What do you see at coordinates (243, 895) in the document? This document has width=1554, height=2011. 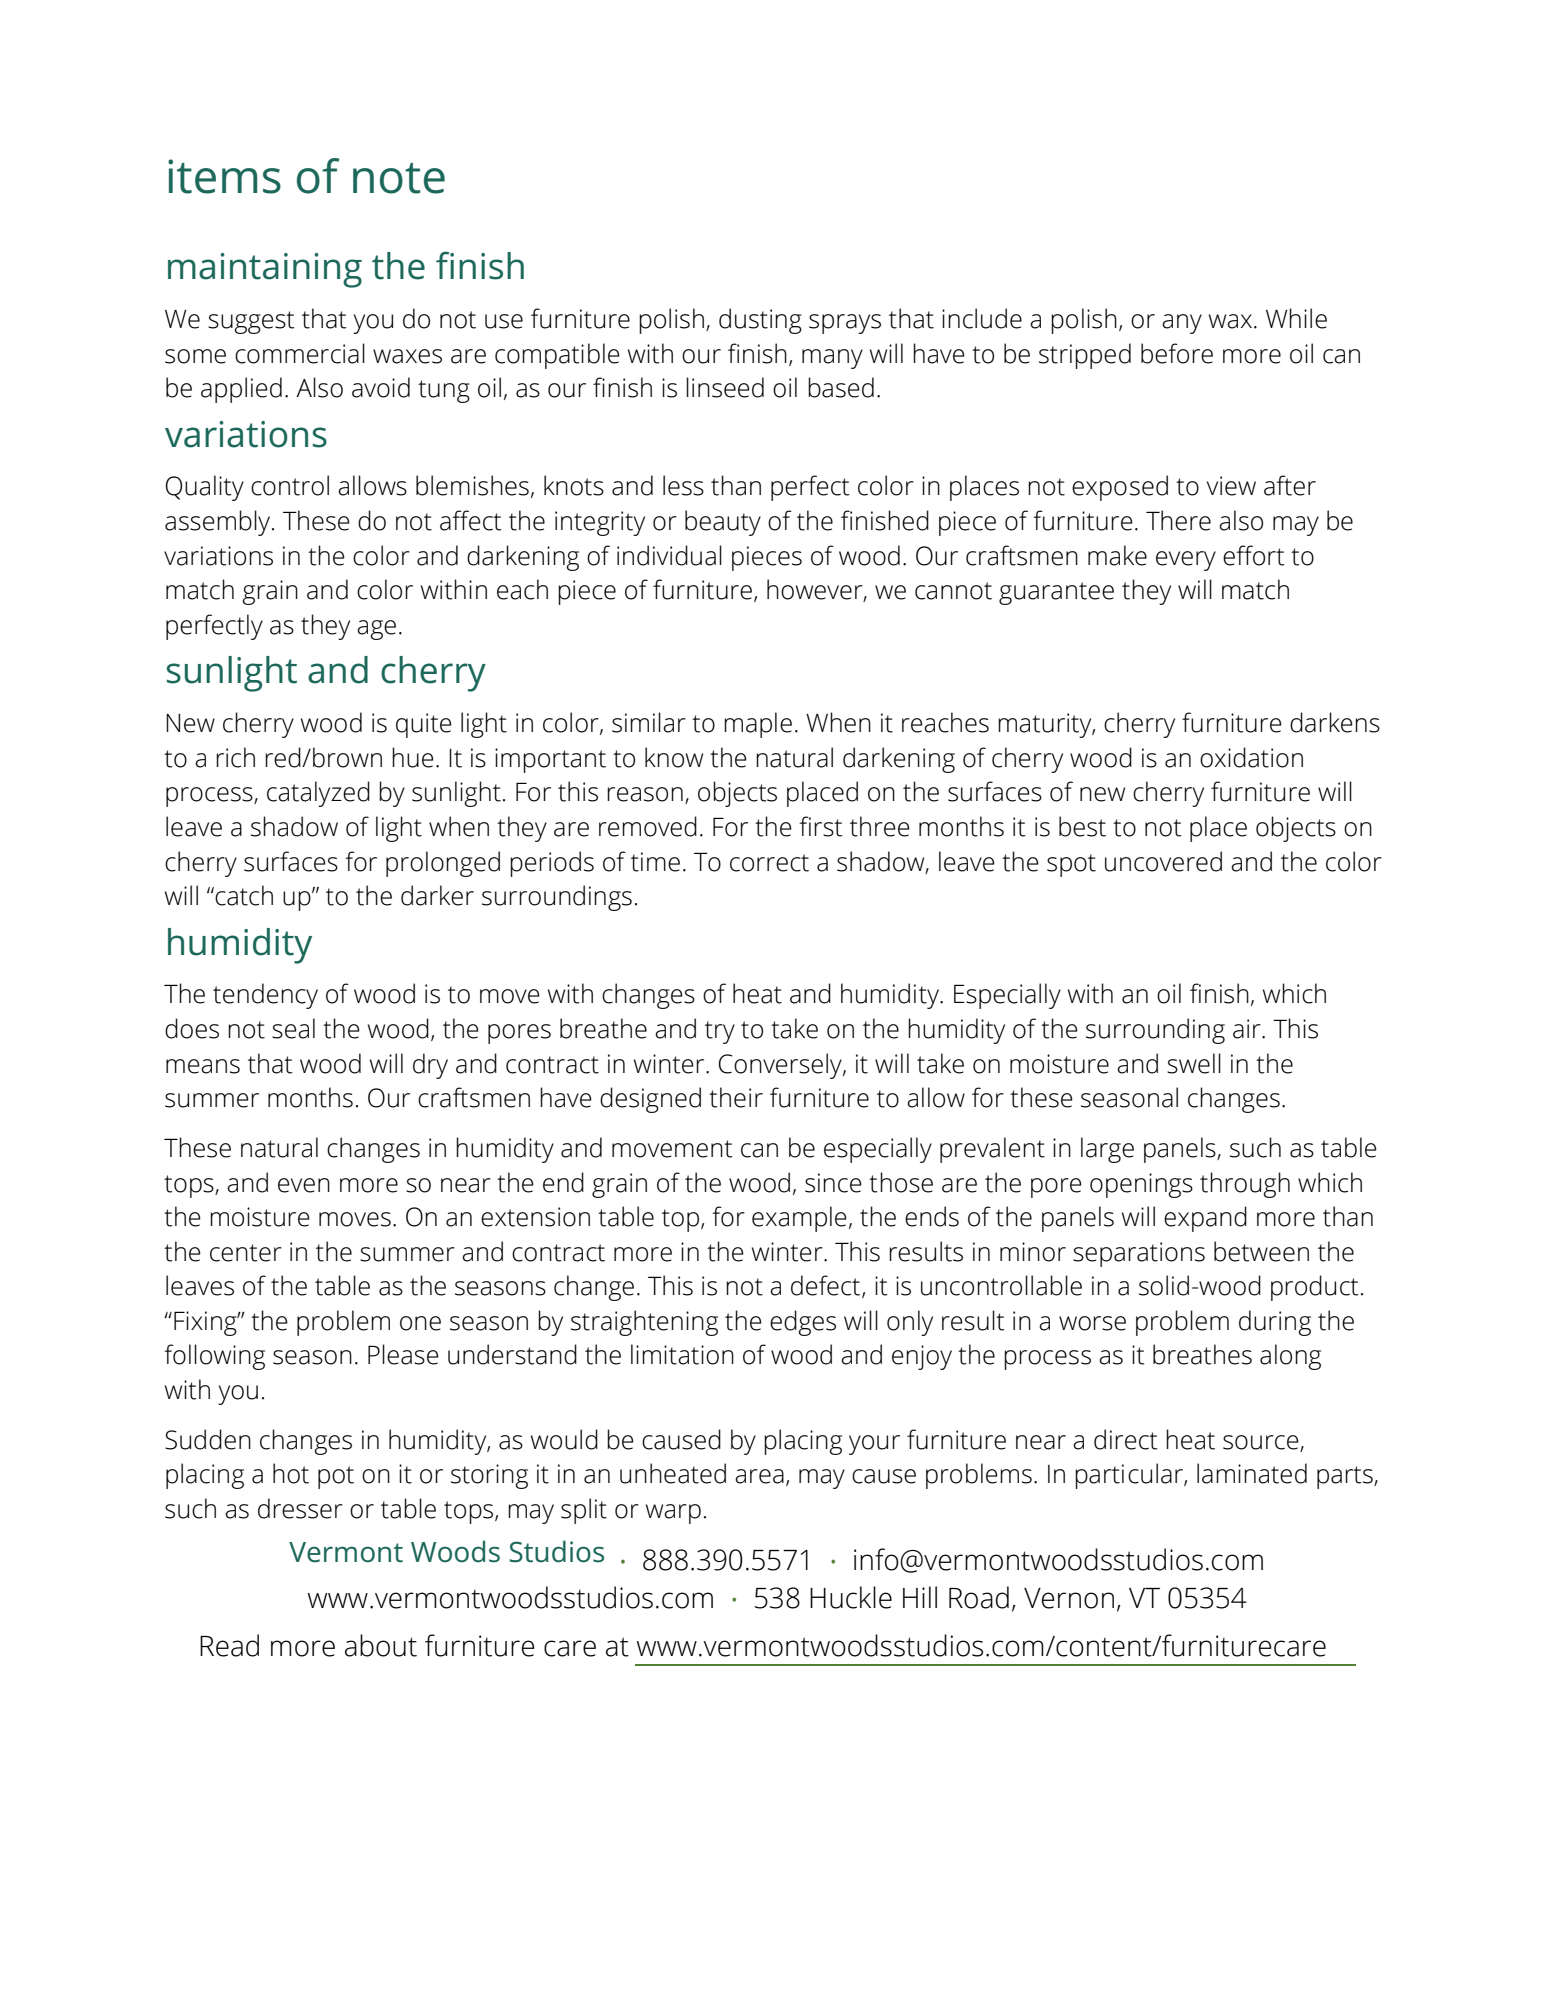 I see `catch` at bounding box center [243, 895].
